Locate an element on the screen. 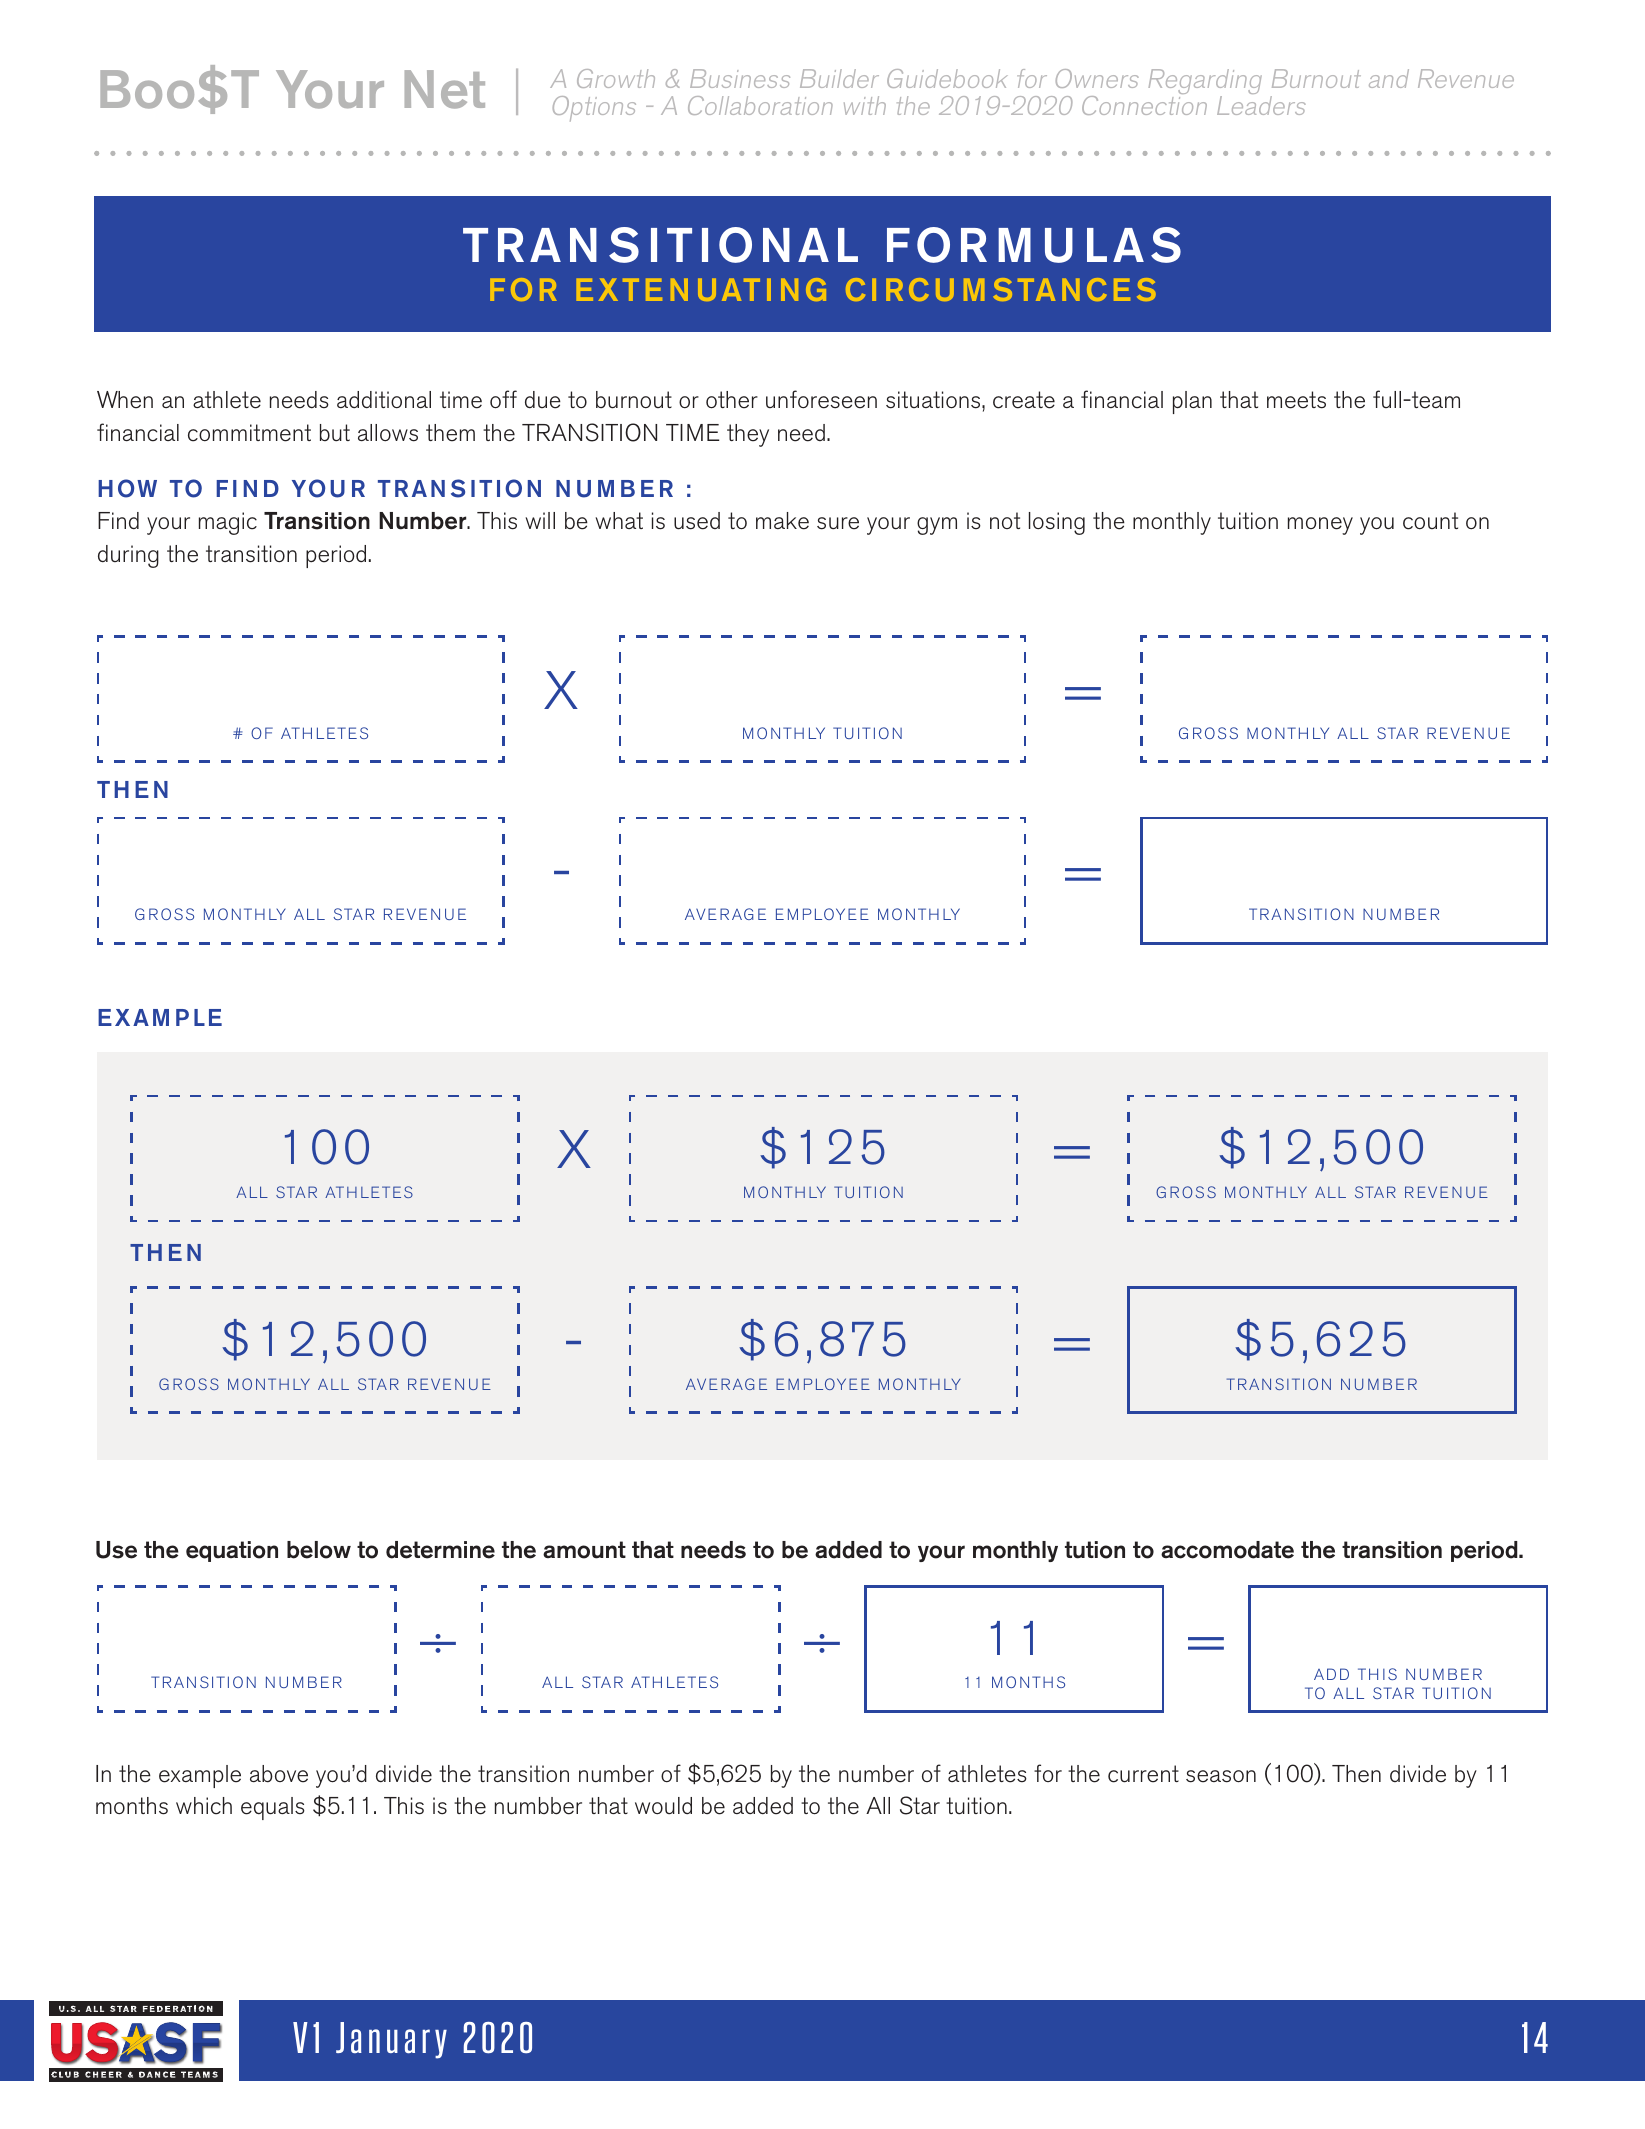  determine is located at coordinates (440, 1550).
